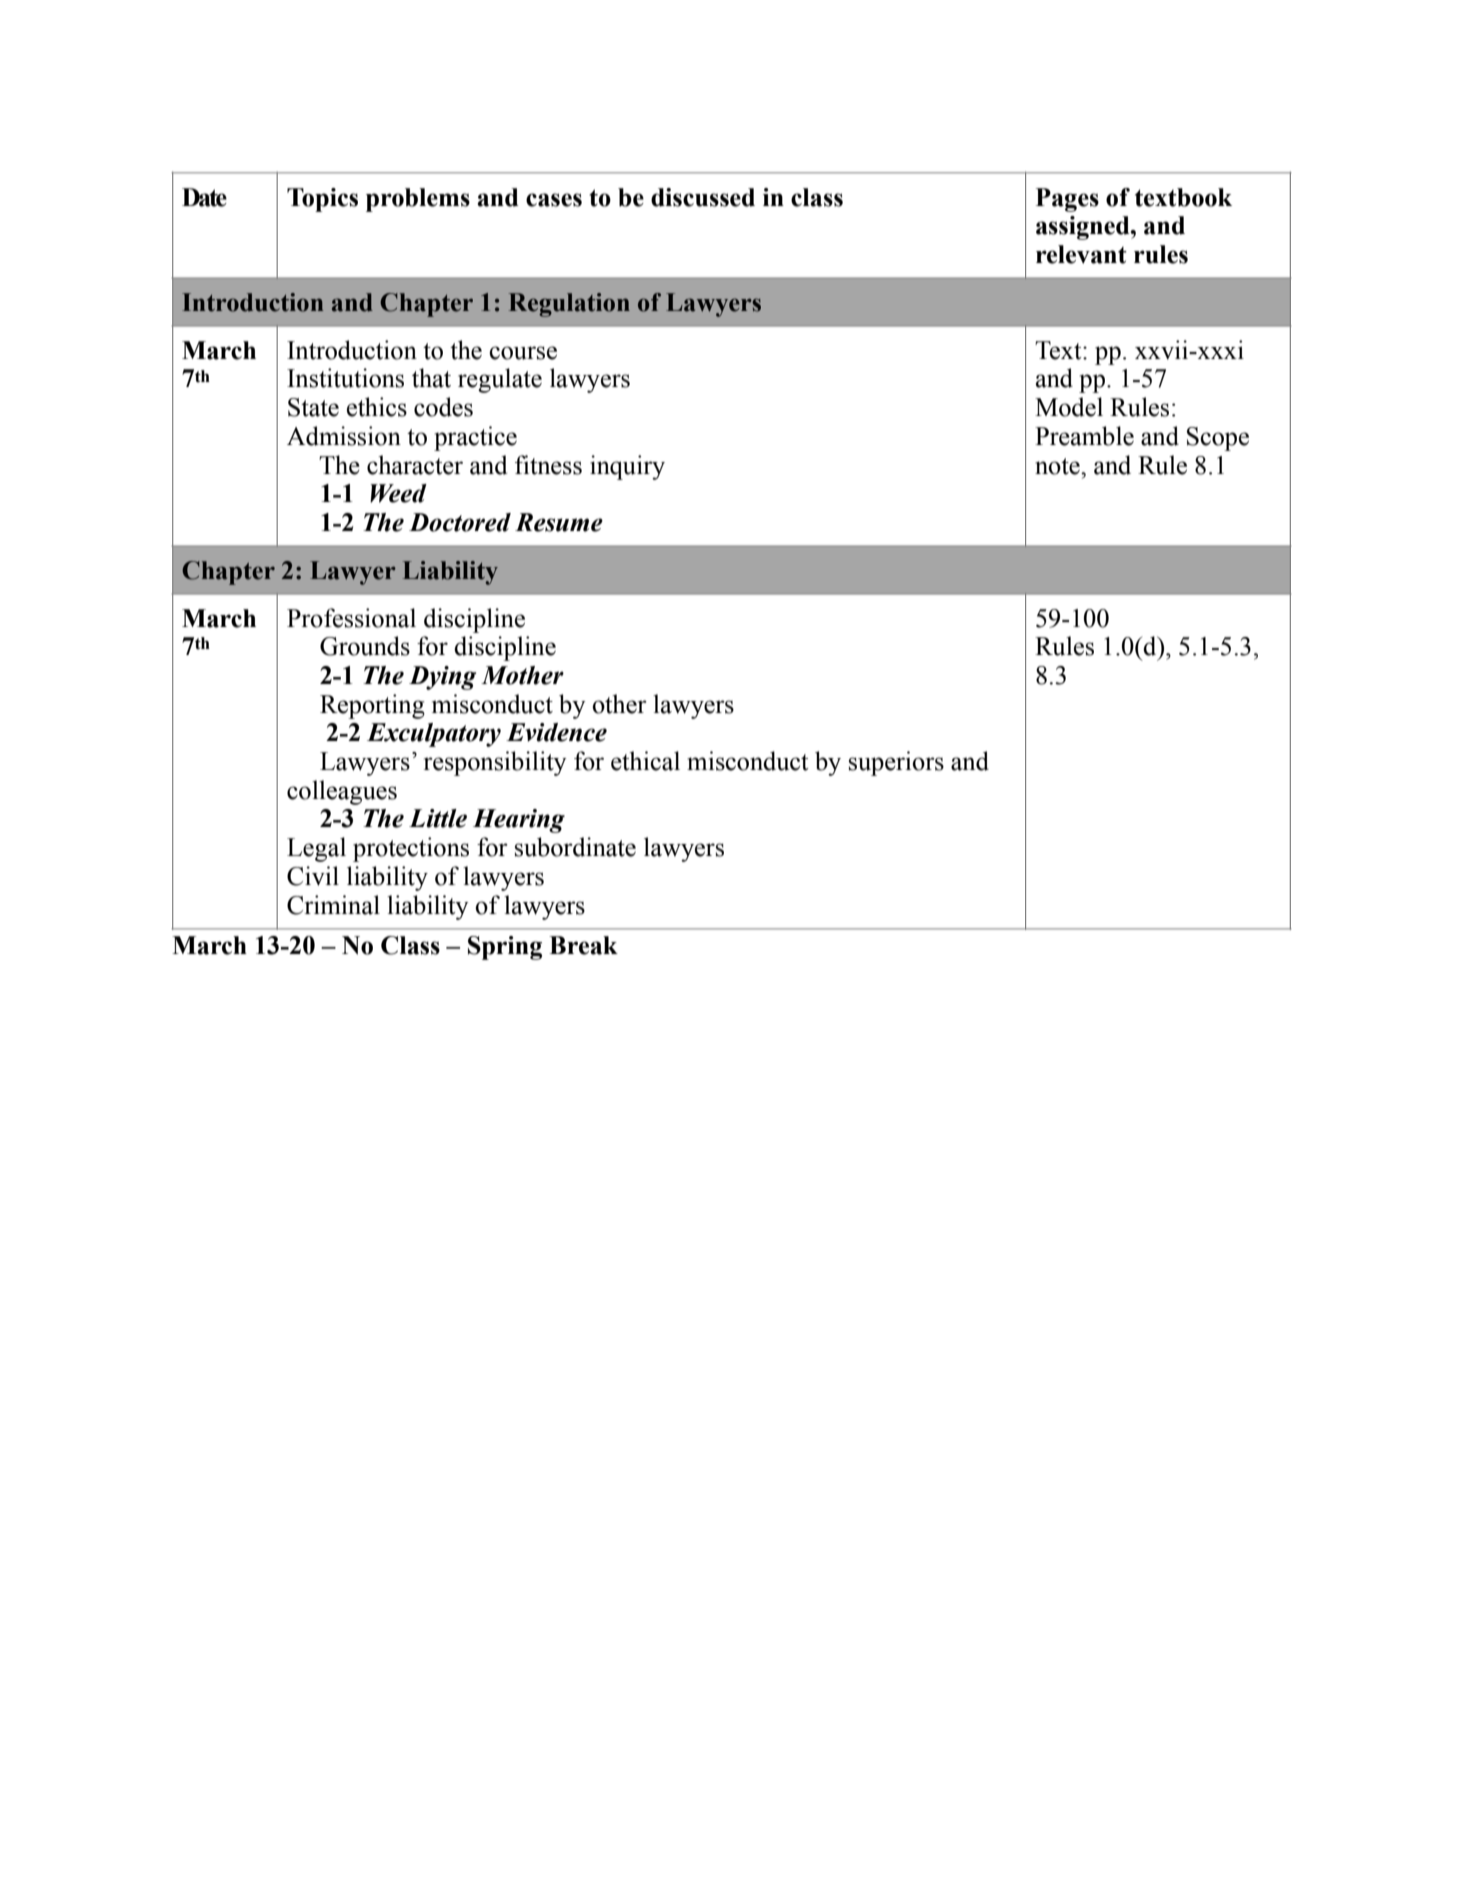  Describe the element at coordinates (703, 197) in the screenshot. I see `discussed` at that location.
